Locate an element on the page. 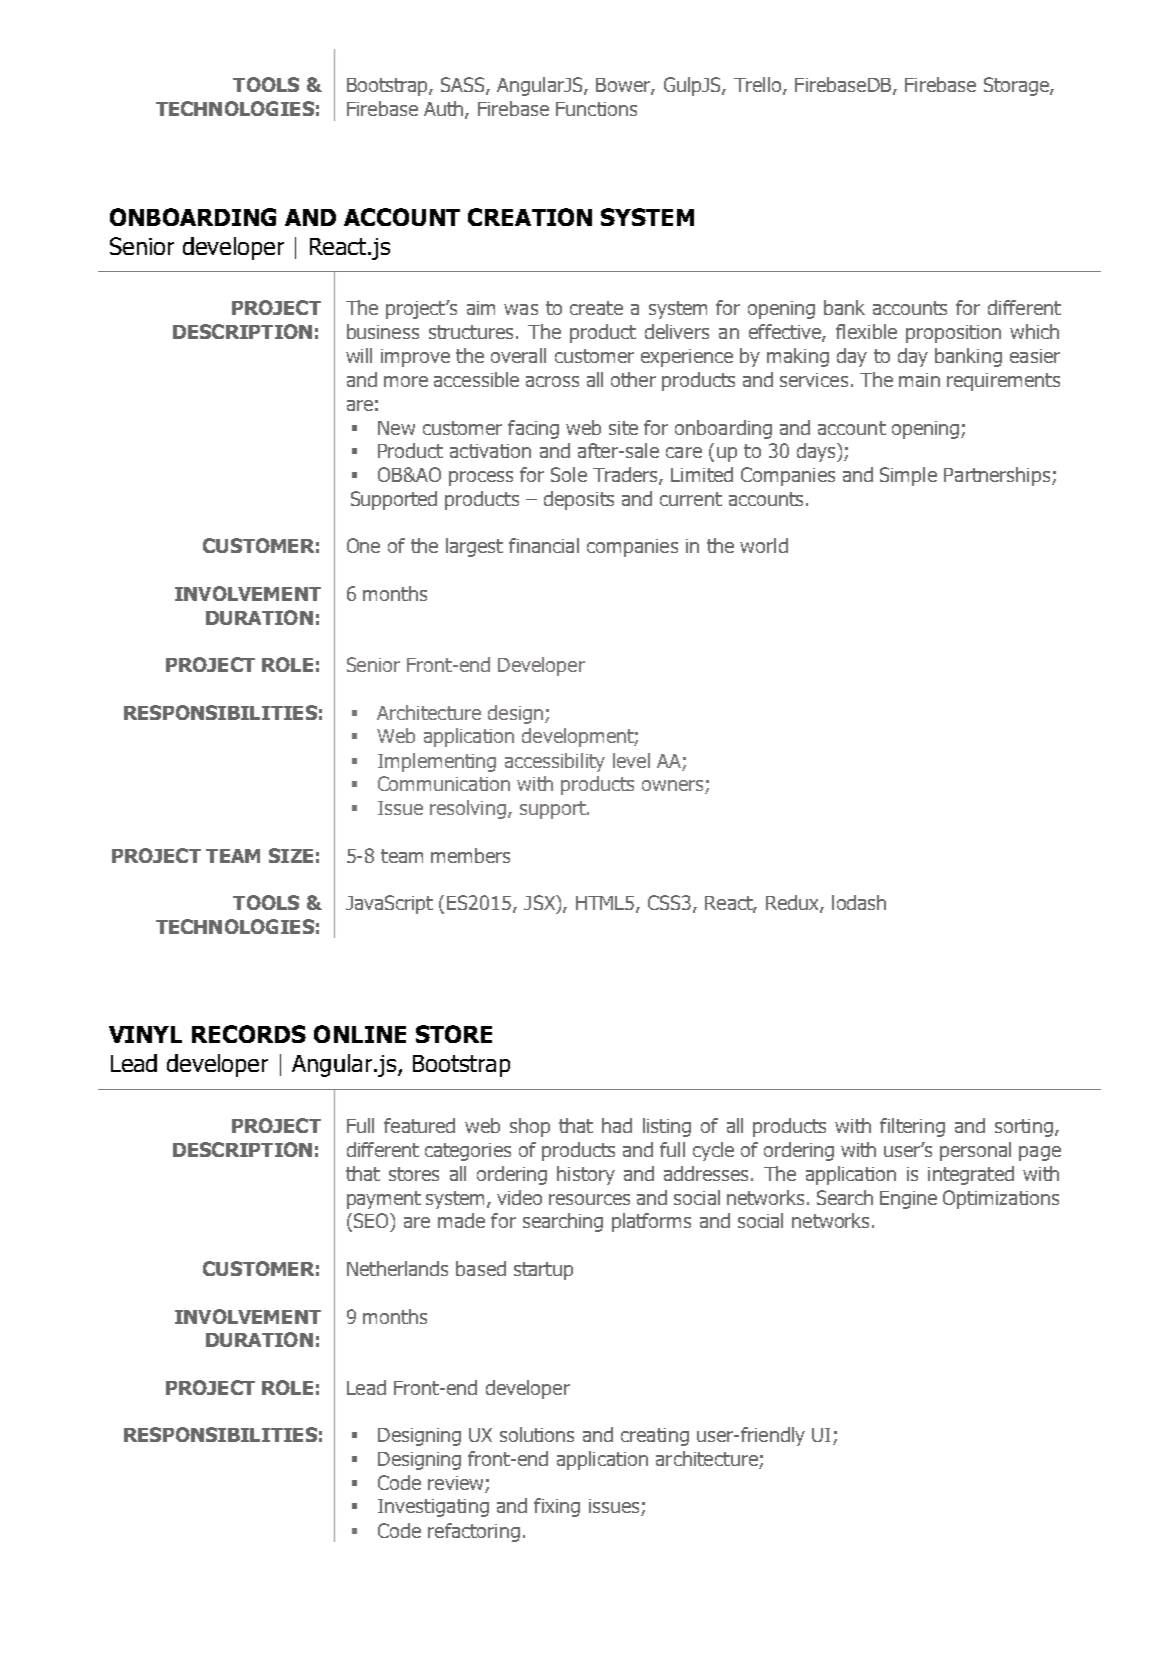  financial is located at coordinates (544, 545).
